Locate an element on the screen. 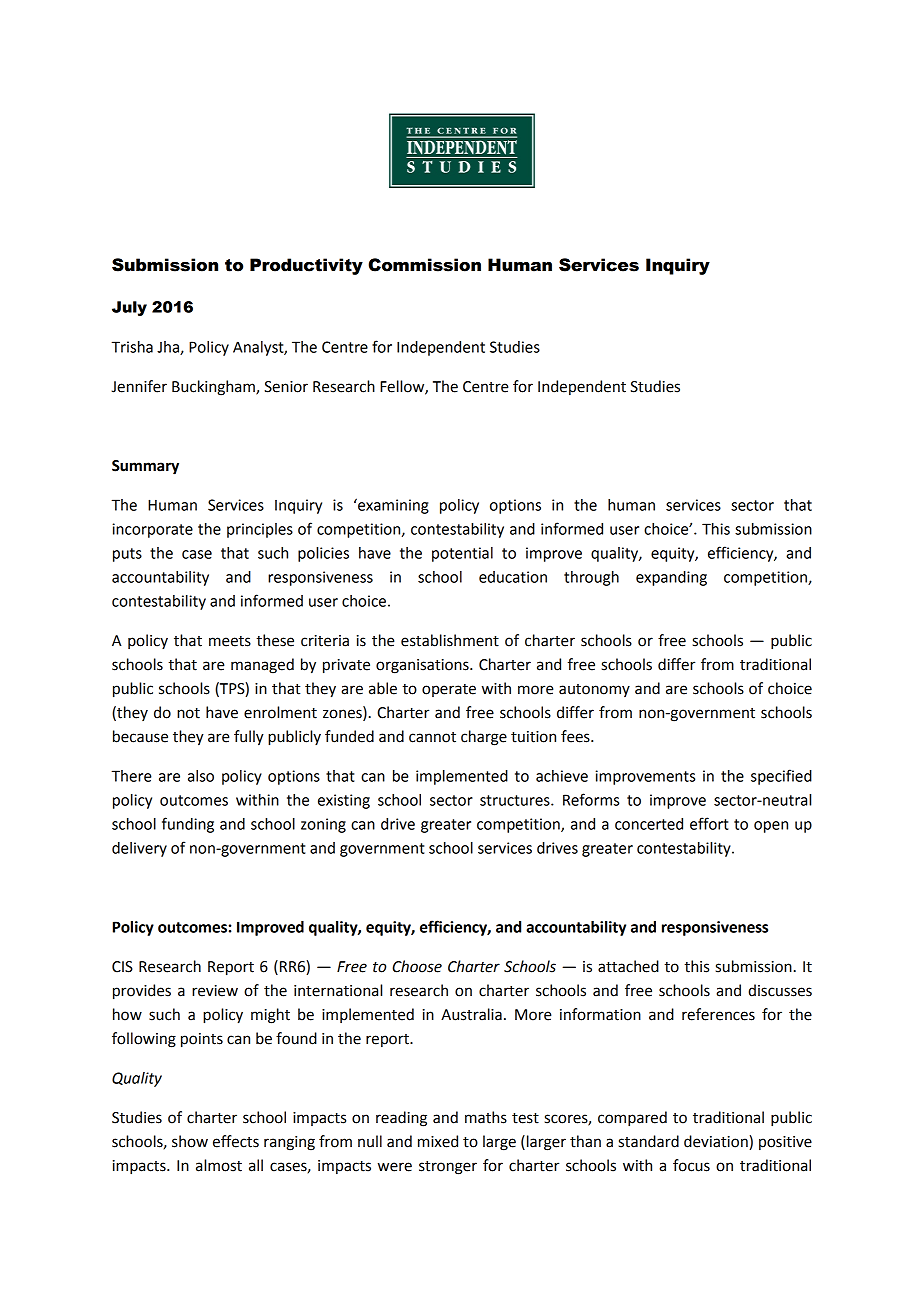  examining is located at coordinates (392, 506).
